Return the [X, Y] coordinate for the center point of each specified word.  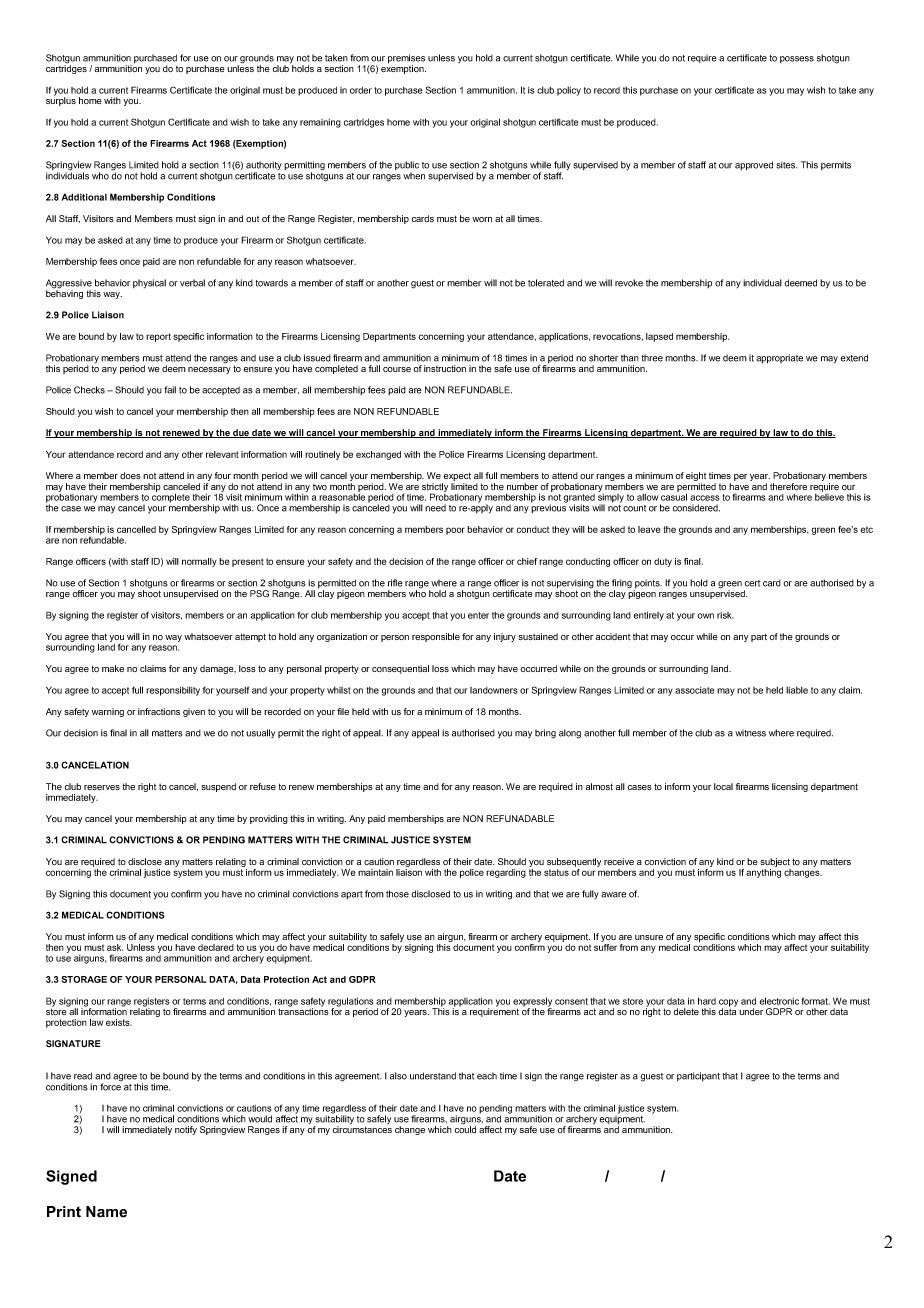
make [113, 668]
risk [725, 615]
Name [106, 1212]
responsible [436, 637]
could [465, 1128]
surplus [61, 100]
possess [797, 59]
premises [406, 59]
